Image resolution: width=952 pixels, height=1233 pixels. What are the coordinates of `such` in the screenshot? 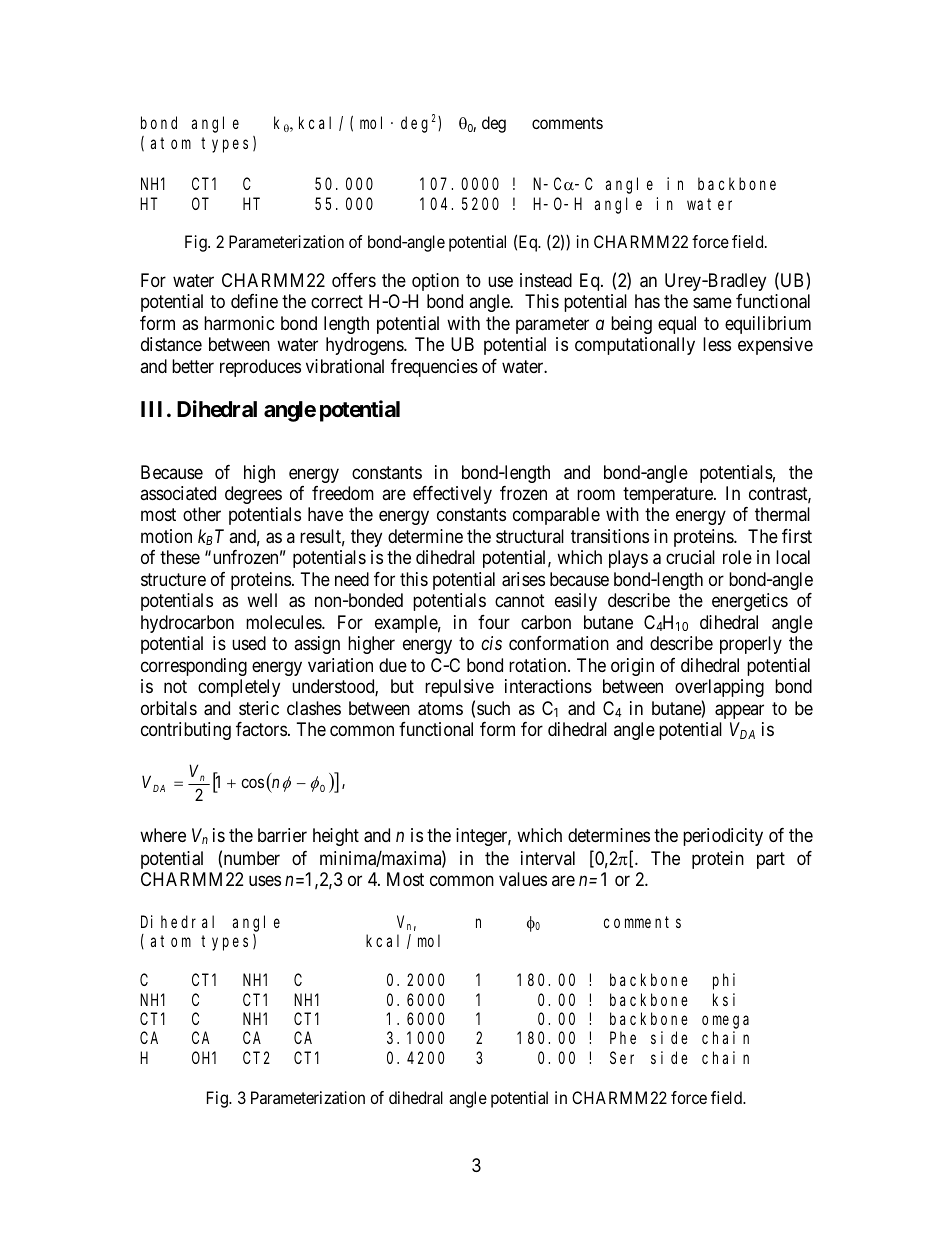 It's located at (493, 708).
